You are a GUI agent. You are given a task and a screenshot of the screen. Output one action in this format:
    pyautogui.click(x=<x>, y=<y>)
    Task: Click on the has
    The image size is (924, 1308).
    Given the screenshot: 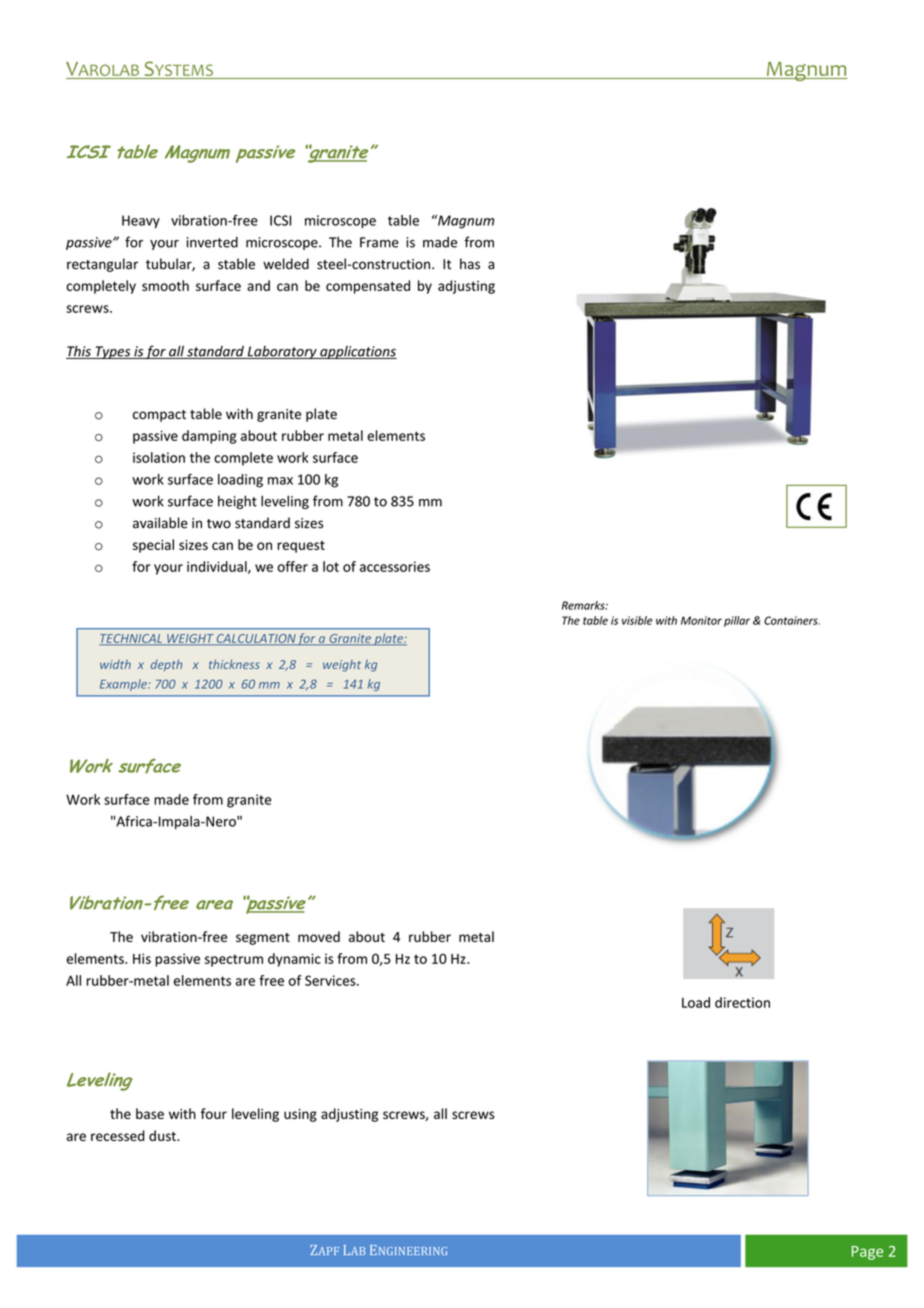 What is the action you would take?
    pyautogui.click(x=470, y=264)
